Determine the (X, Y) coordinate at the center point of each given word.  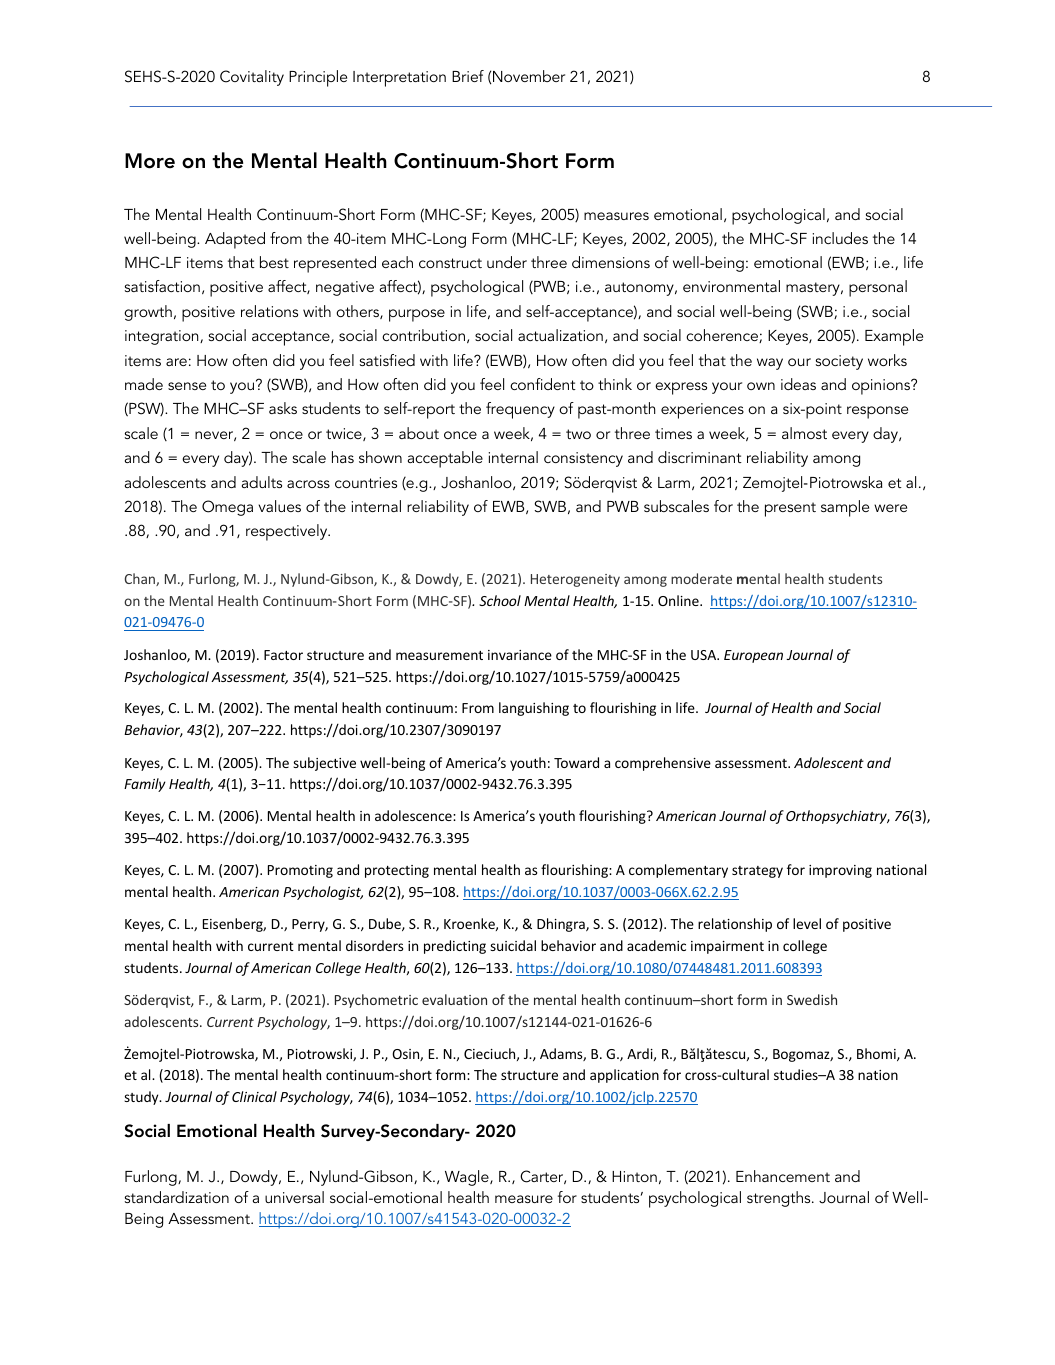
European (753, 656)
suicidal (513, 945)
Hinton (634, 1176)
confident (543, 384)
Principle (318, 78)
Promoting (300, 871)
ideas (798, 384)
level (807, 923)
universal (294, 1197)
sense (187, 386)
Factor (283, 655)
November (529, 76)
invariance (520, 655)
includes (840, 238)
